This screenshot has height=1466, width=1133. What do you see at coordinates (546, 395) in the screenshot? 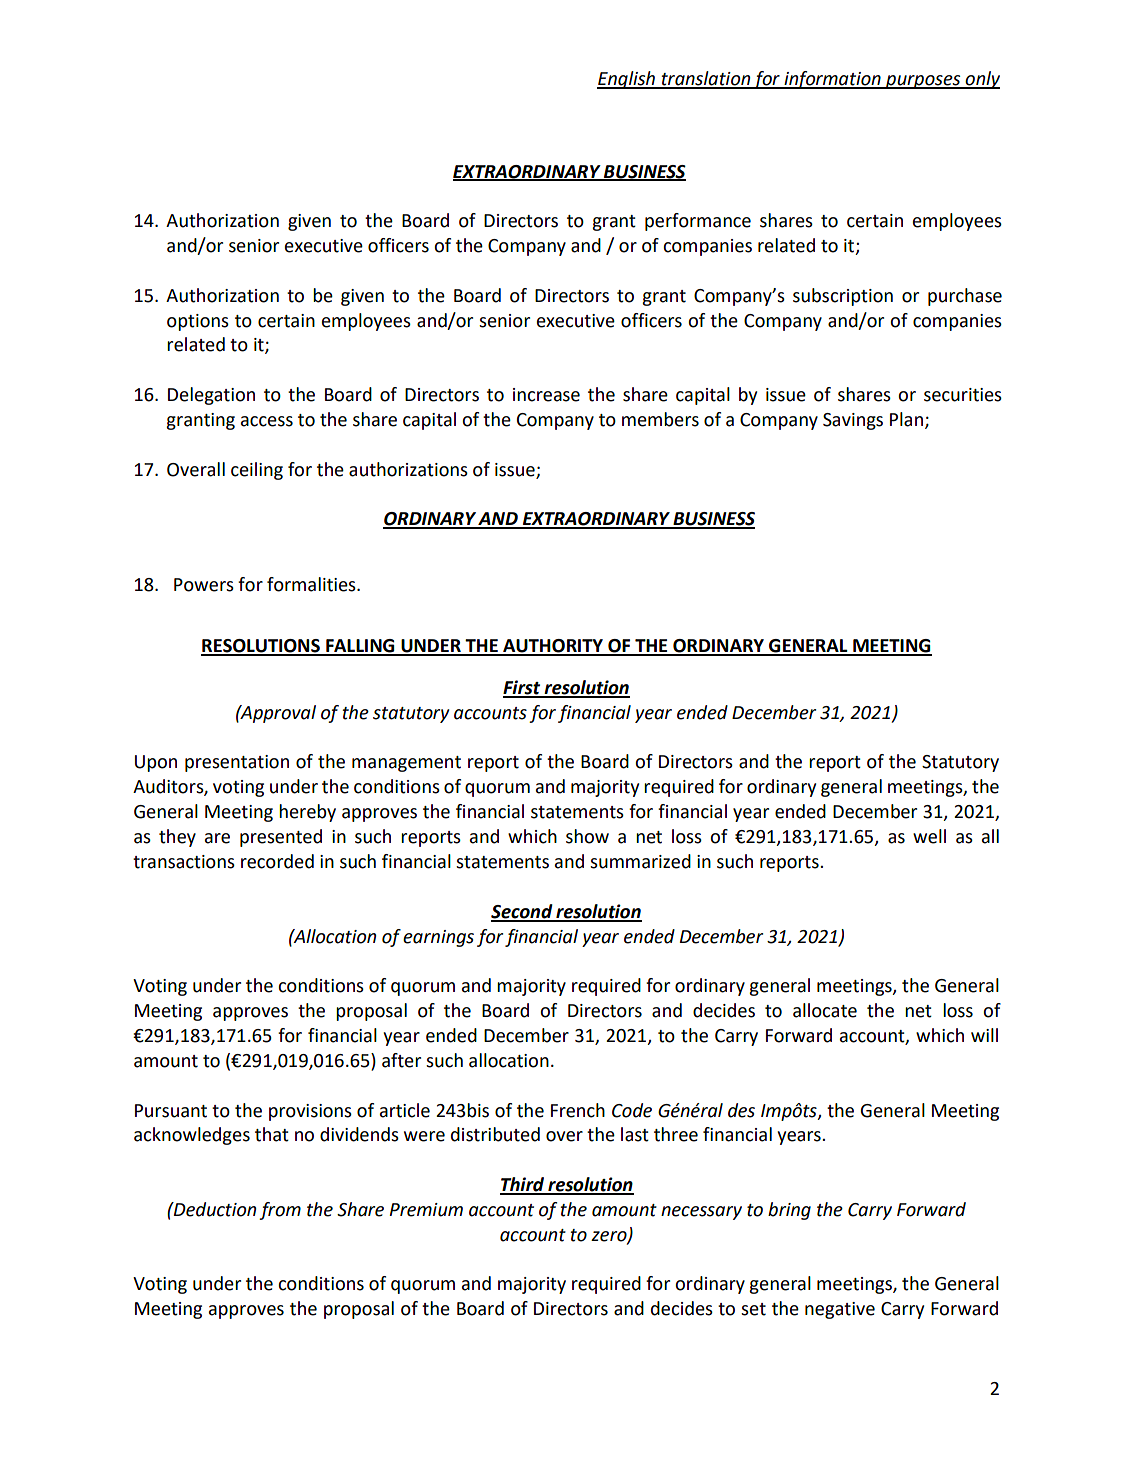
I see `increase` at bounding box center [546, 395].
